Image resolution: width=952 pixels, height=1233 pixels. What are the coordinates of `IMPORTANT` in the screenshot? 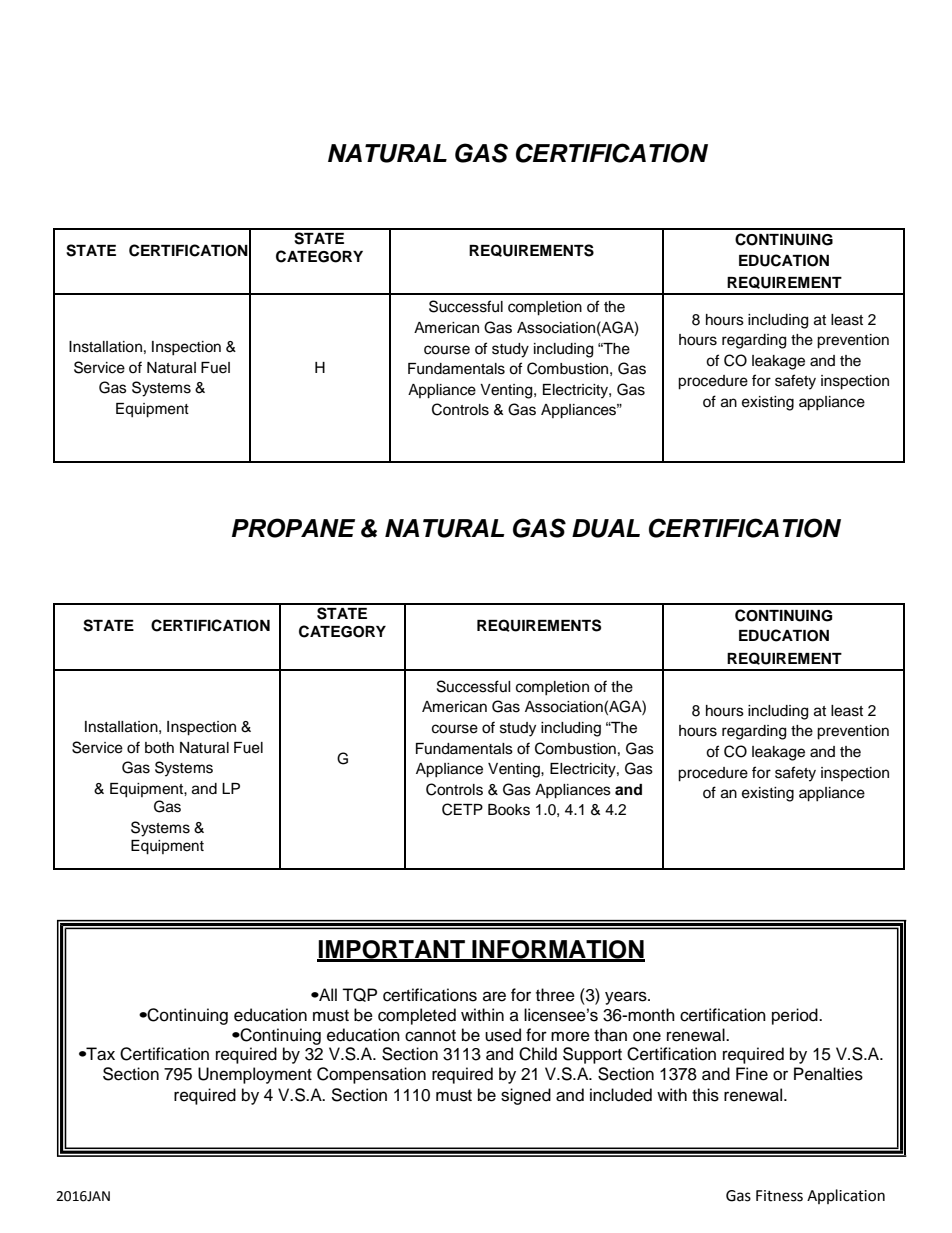 It's located at (392, 950).
